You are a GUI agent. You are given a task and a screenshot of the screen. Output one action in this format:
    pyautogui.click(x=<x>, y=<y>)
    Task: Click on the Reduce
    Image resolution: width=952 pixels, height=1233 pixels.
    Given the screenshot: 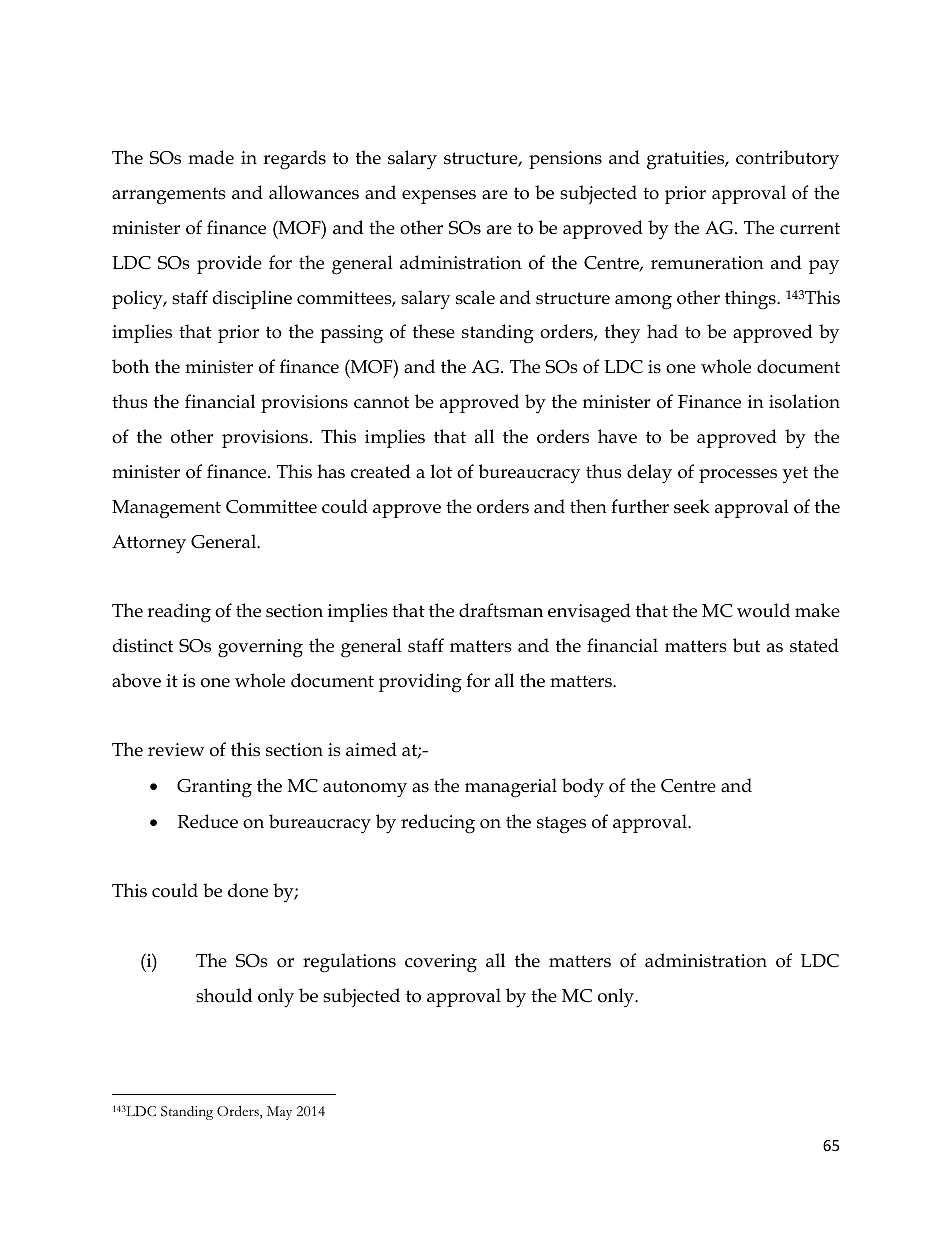 What is the action you would take?
    pyautogui.click(x=208, y=821)
